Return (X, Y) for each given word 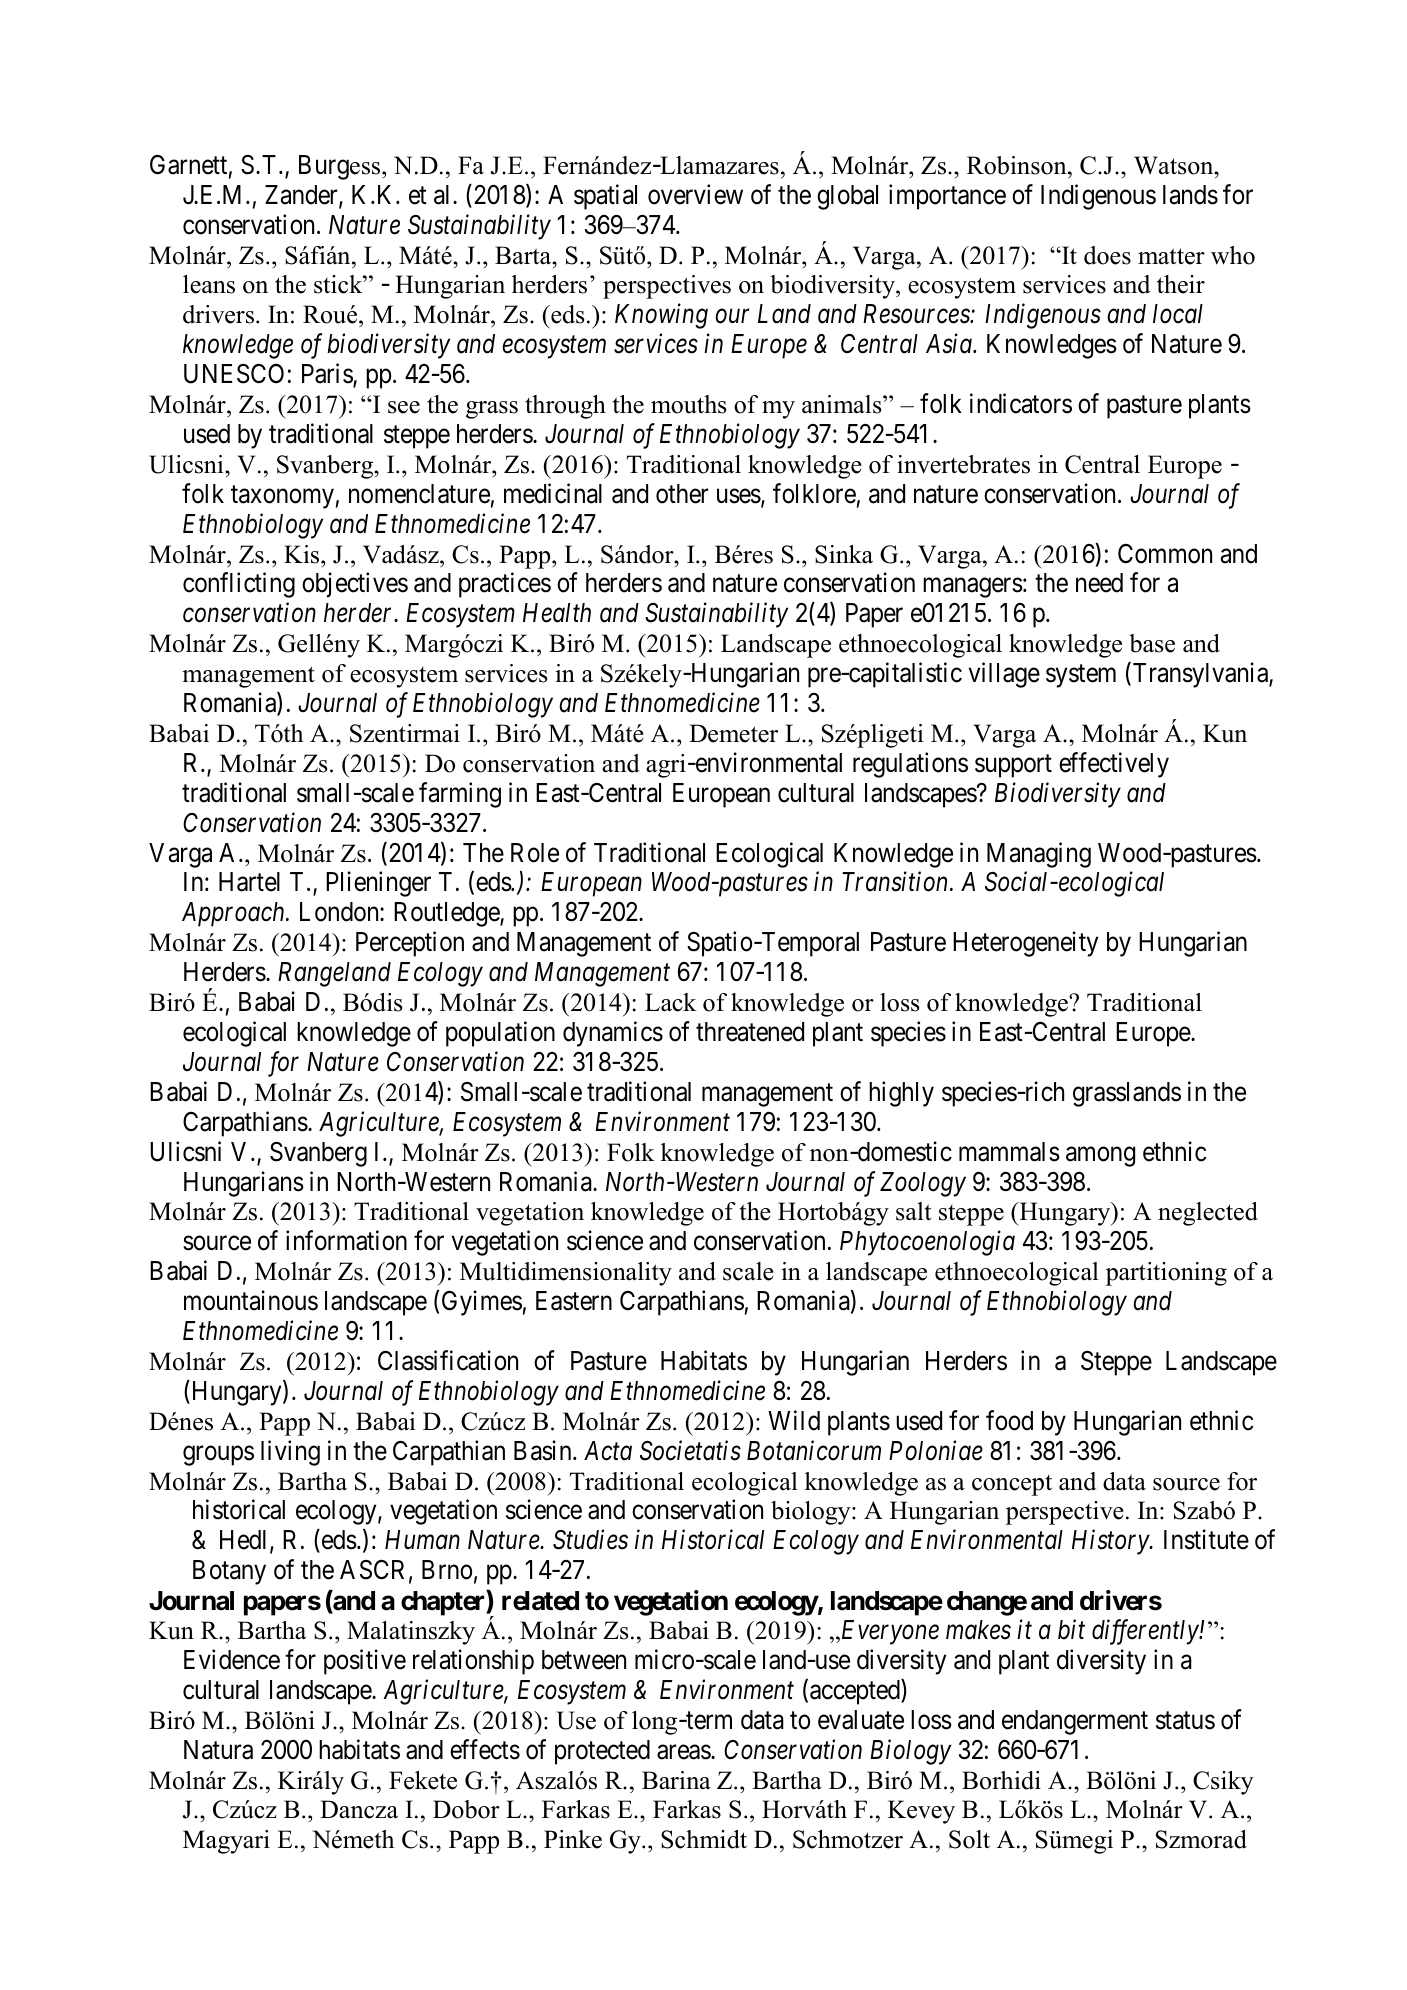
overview (695, 194)
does (1107, 255)
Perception (410, 944)
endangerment (1075, 1722)
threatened (750, 1032)
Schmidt (704, 1839)
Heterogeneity (1025, 944)
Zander (302, 196)
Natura (218, 1750)
